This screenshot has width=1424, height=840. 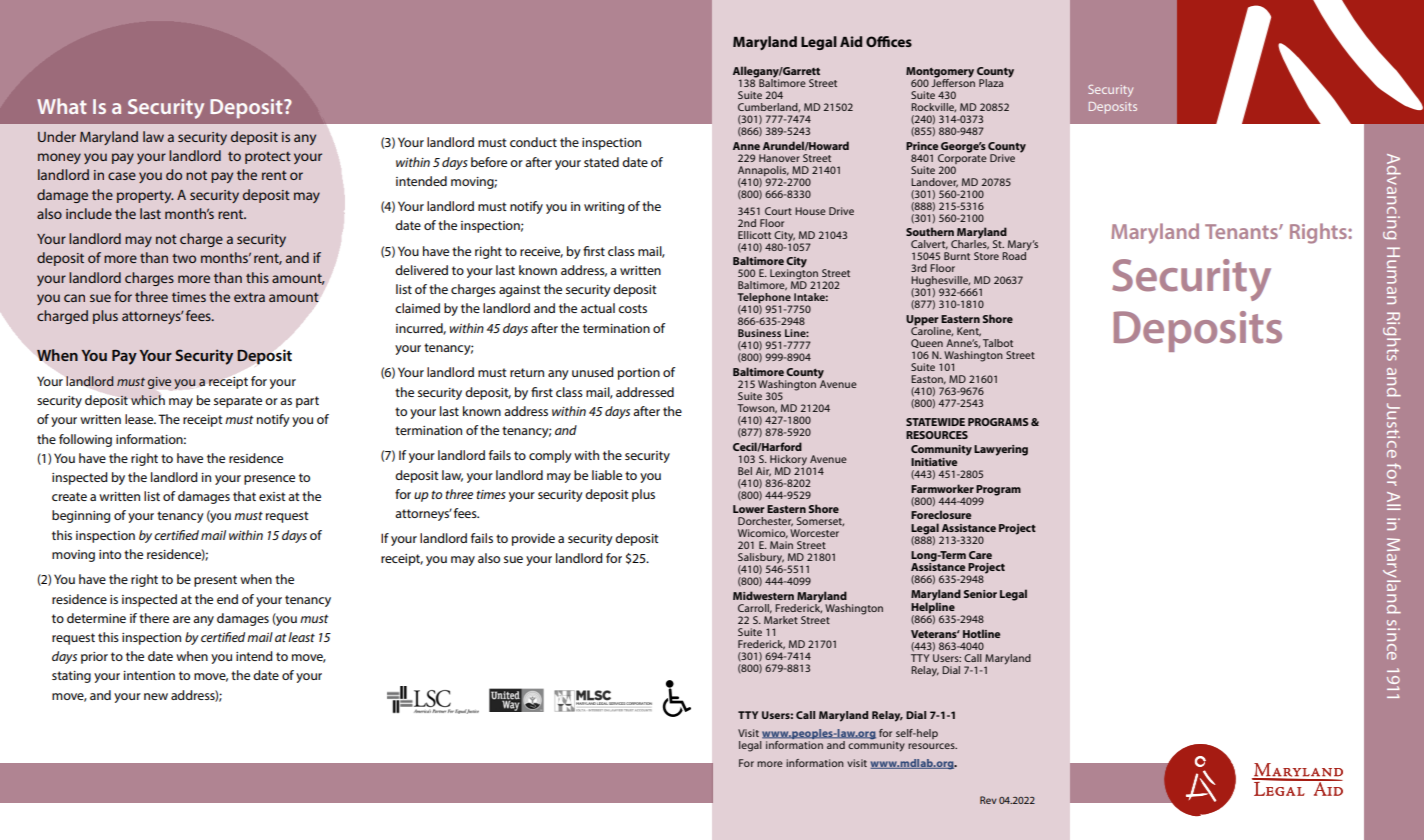 I want to click on Aid, so click(x=851, y=41).
